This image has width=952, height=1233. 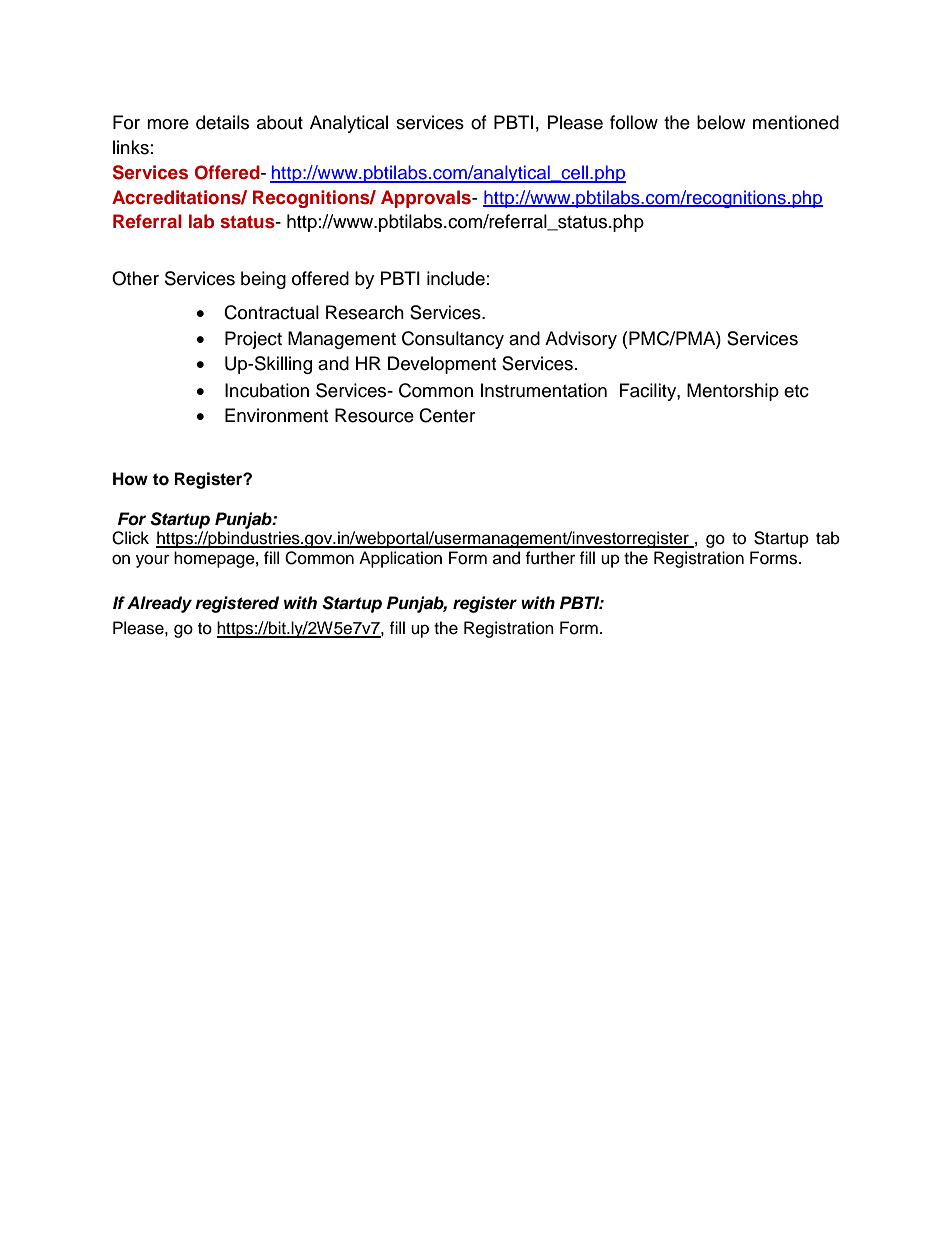 I want to click on Development, so click(x=442, y=365).
